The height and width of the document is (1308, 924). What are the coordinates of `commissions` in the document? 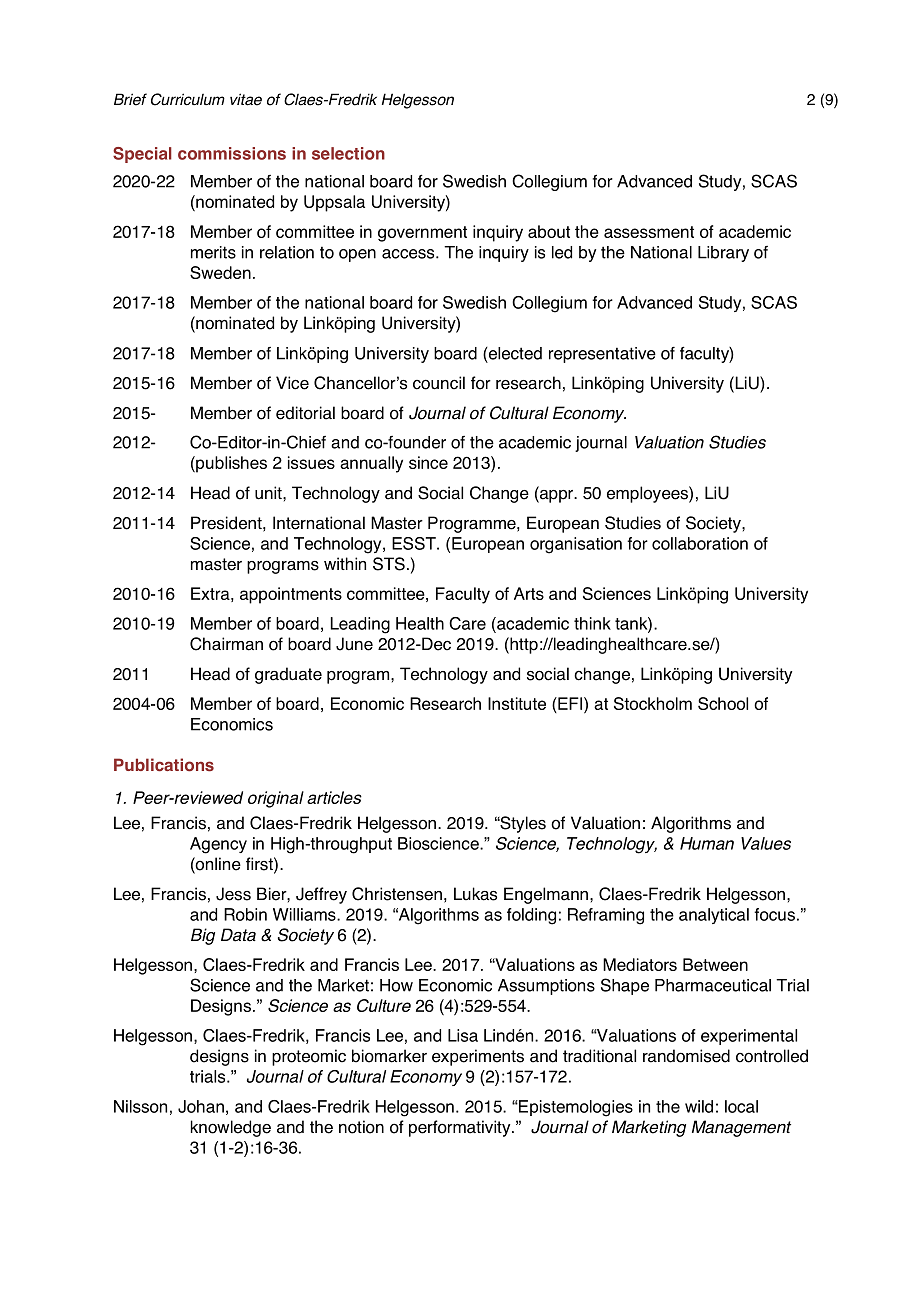 It's located at (232, 153).
